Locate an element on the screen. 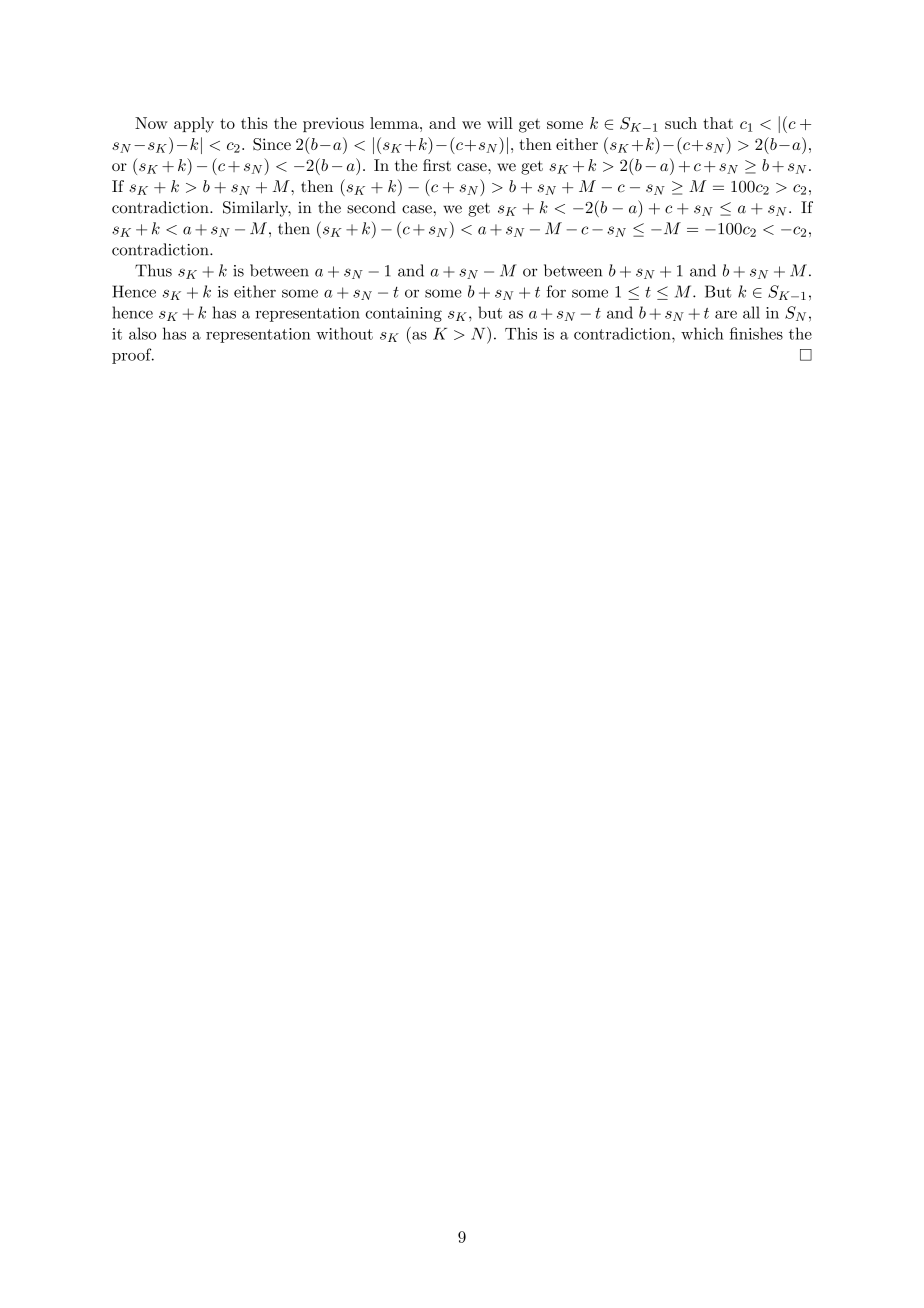  apply is located at coordinates (194, 125).
